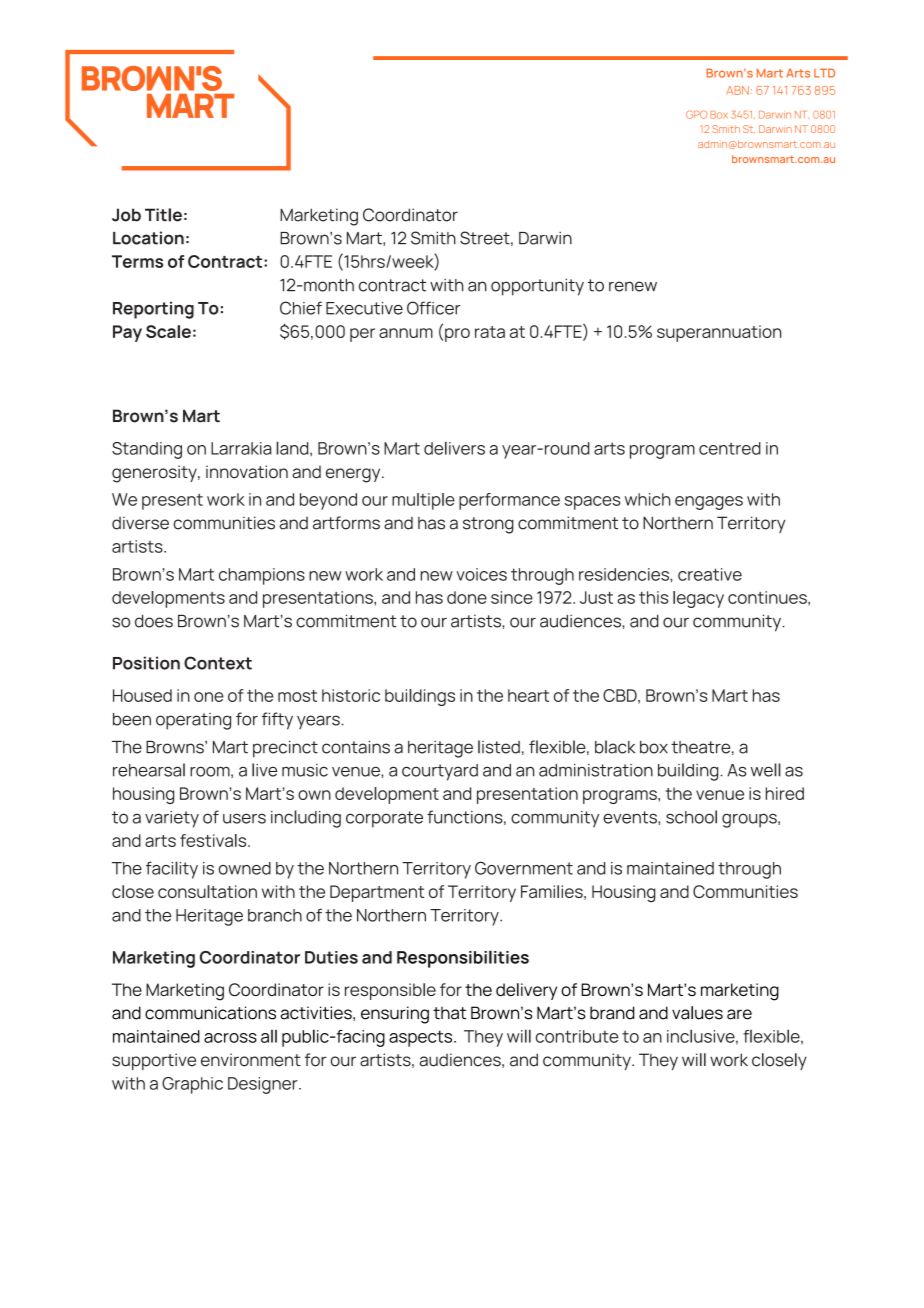 The height and width of the image is (1308, 924). I want to click on superannuation, so click(719, 333).
